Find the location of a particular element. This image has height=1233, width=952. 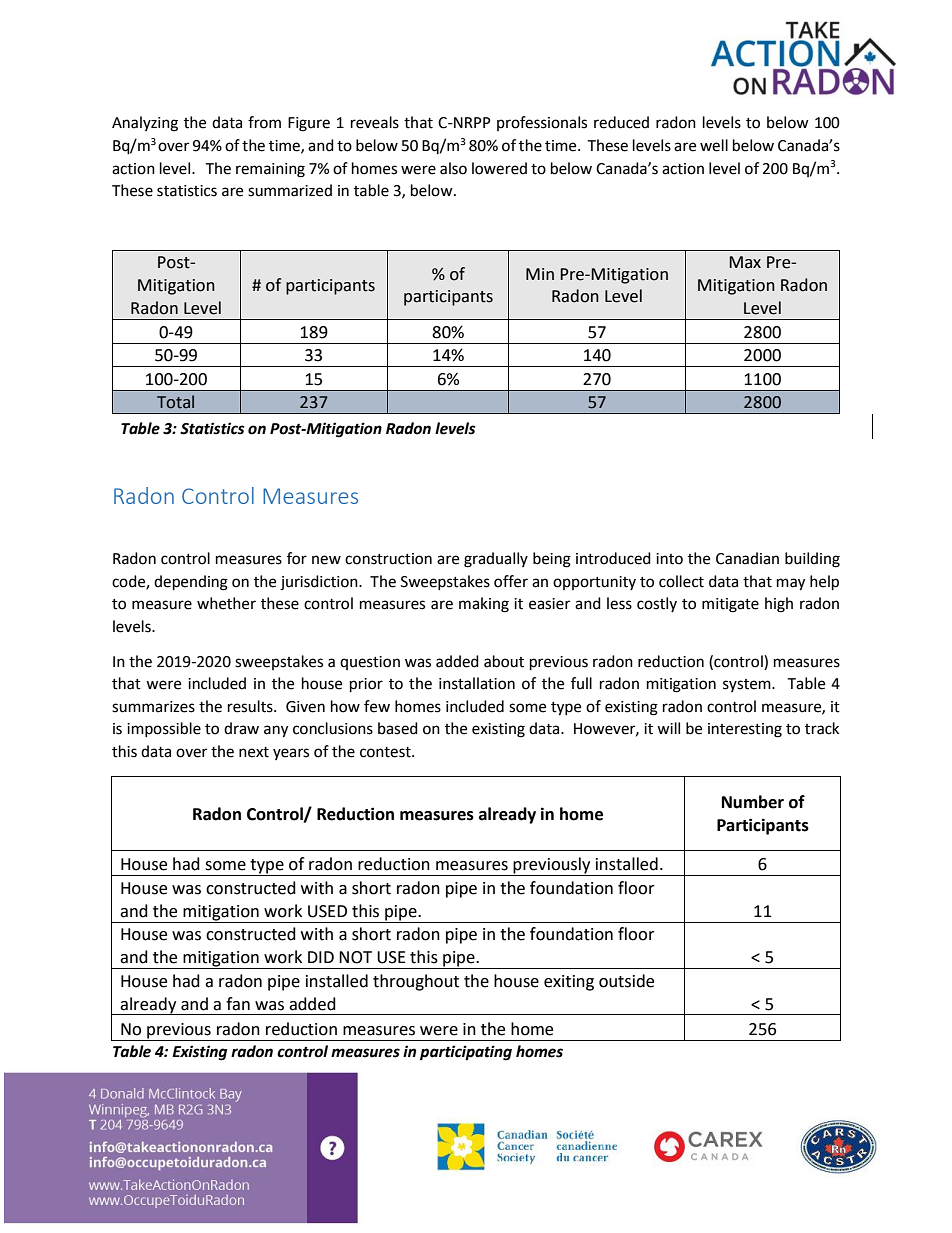

also is located at coordinates (453, 168).
